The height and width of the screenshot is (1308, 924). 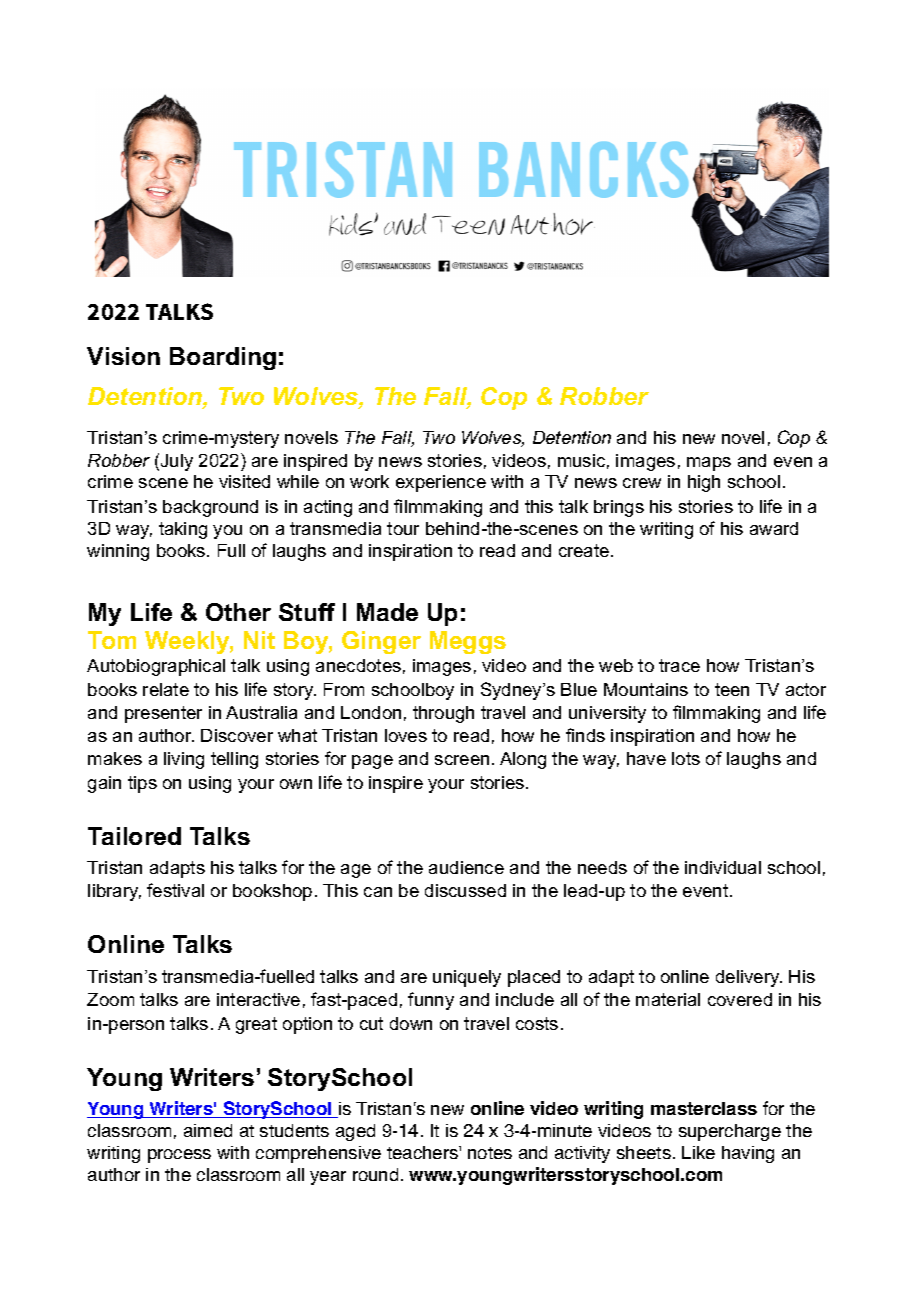 What do you see at coordinates (686, 758) in the screenshot?
I see `lots` at bounding box center [686, 758].
